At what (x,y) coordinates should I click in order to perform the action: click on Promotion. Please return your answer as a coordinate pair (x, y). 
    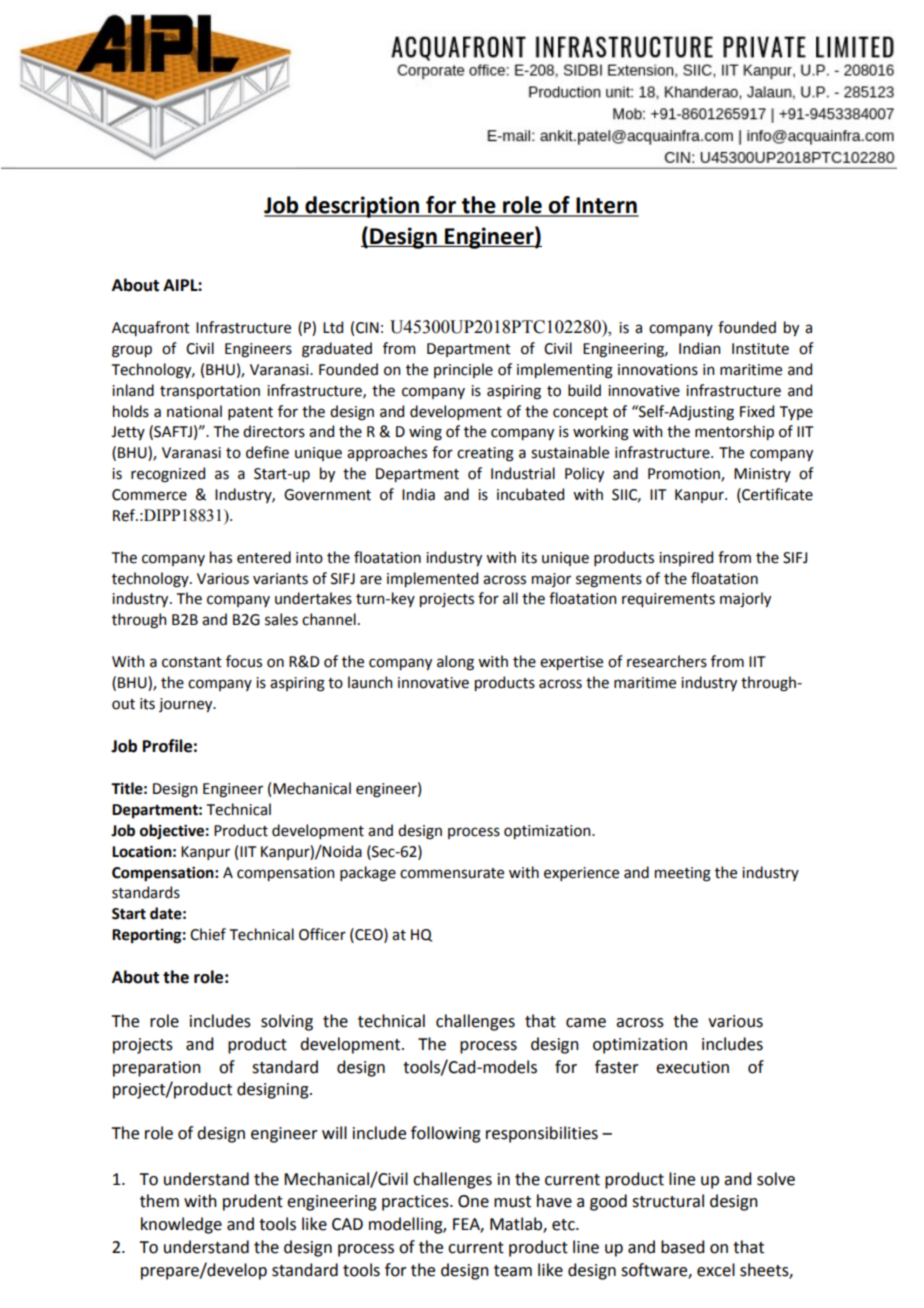
    Looking at the image, I should click on (685, 475).
